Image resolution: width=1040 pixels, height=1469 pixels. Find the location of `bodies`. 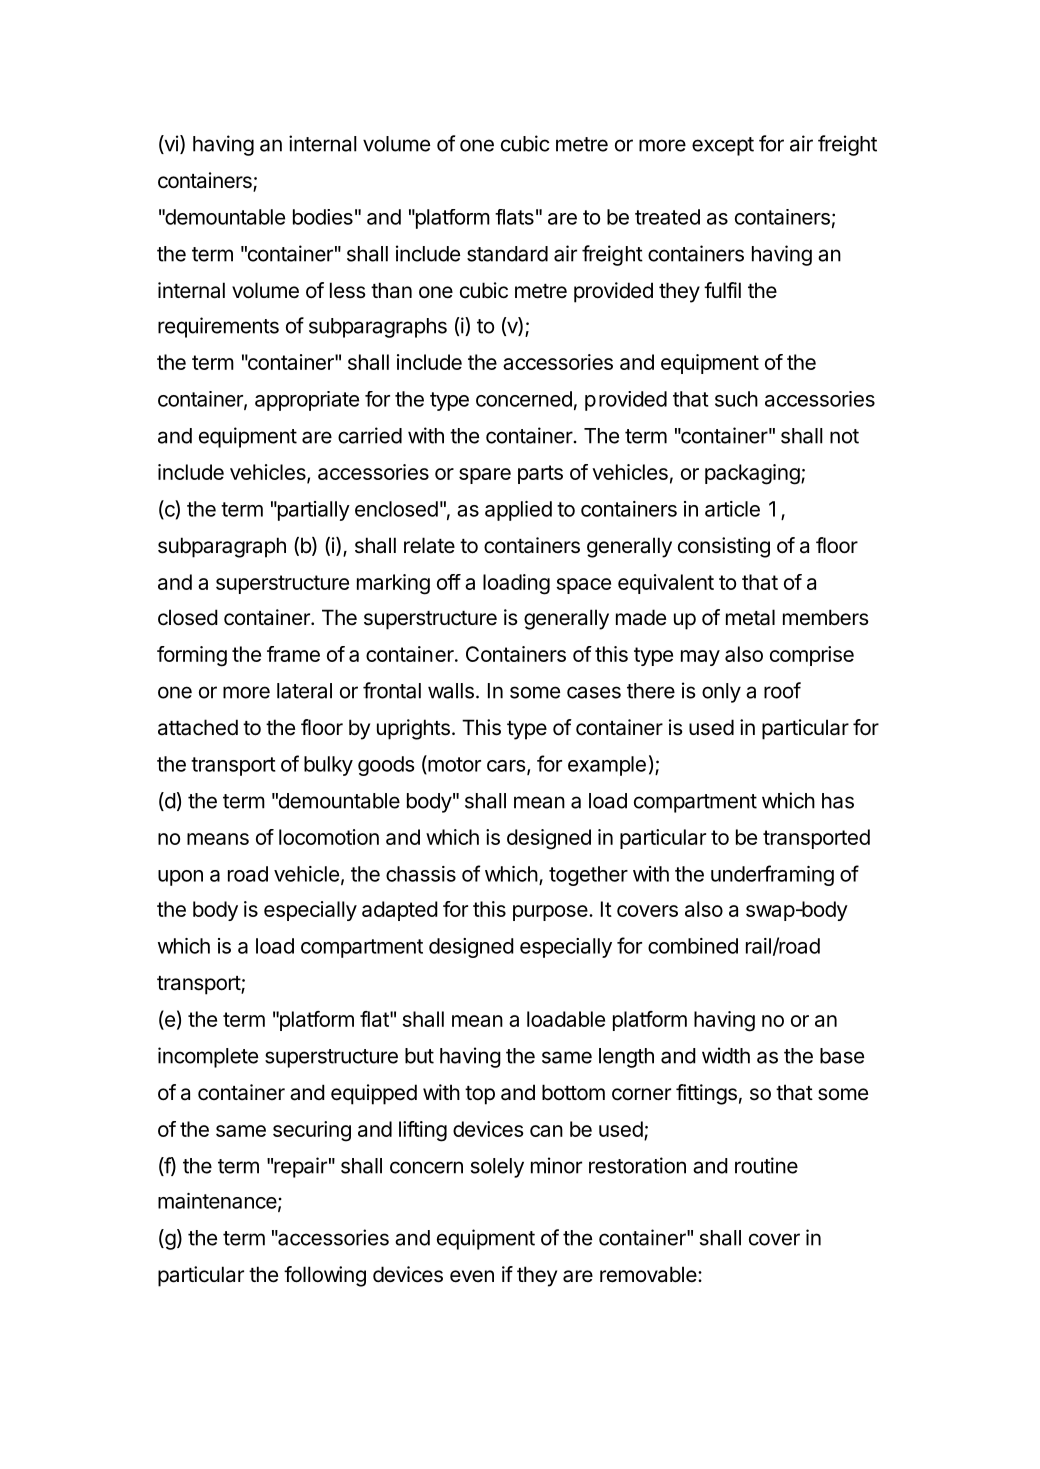

bodies is located at coordinates (323, 217).
